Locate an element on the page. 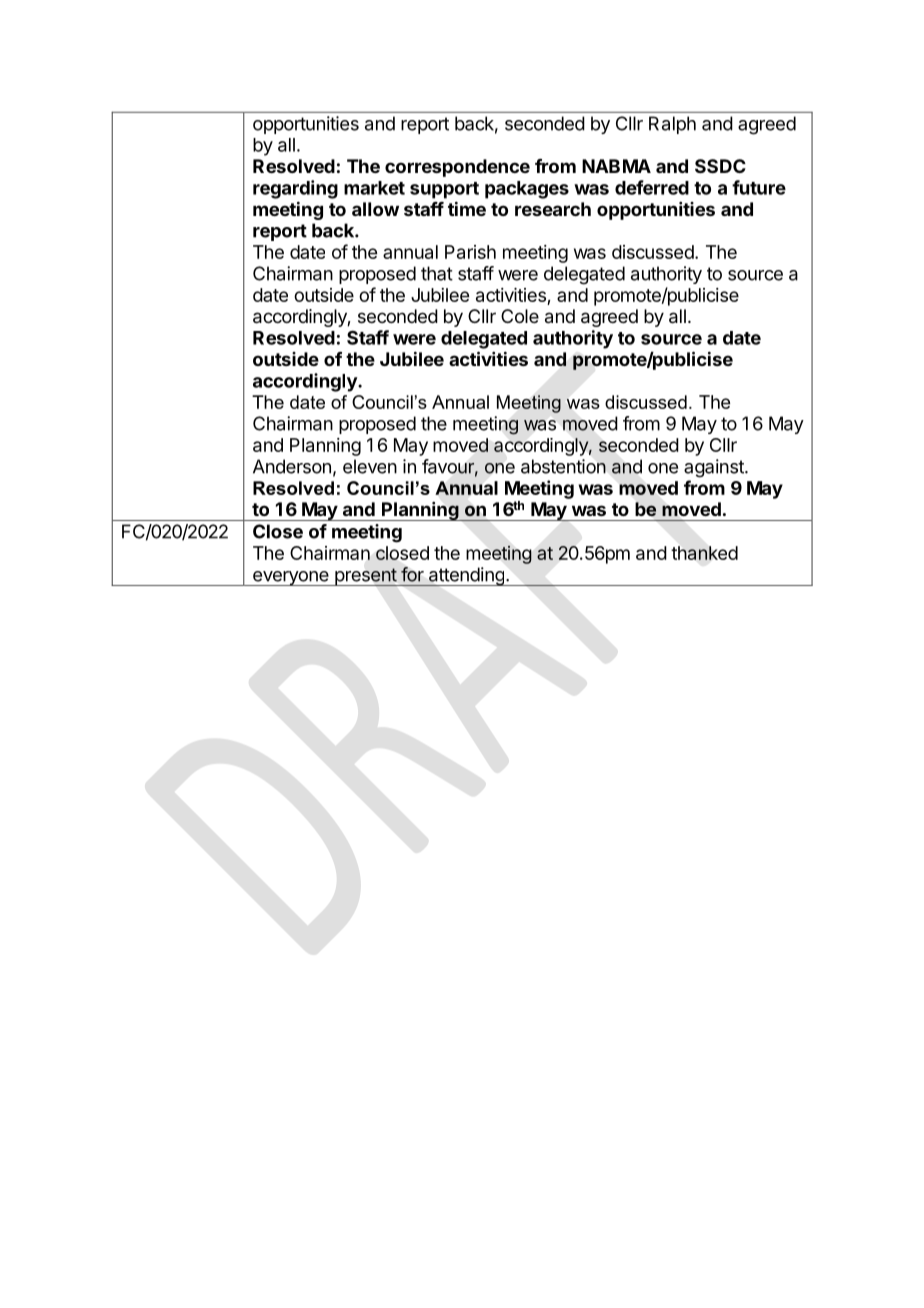 This image has width=924, height=1308. Ralph is located at coordinates (672, 125).
